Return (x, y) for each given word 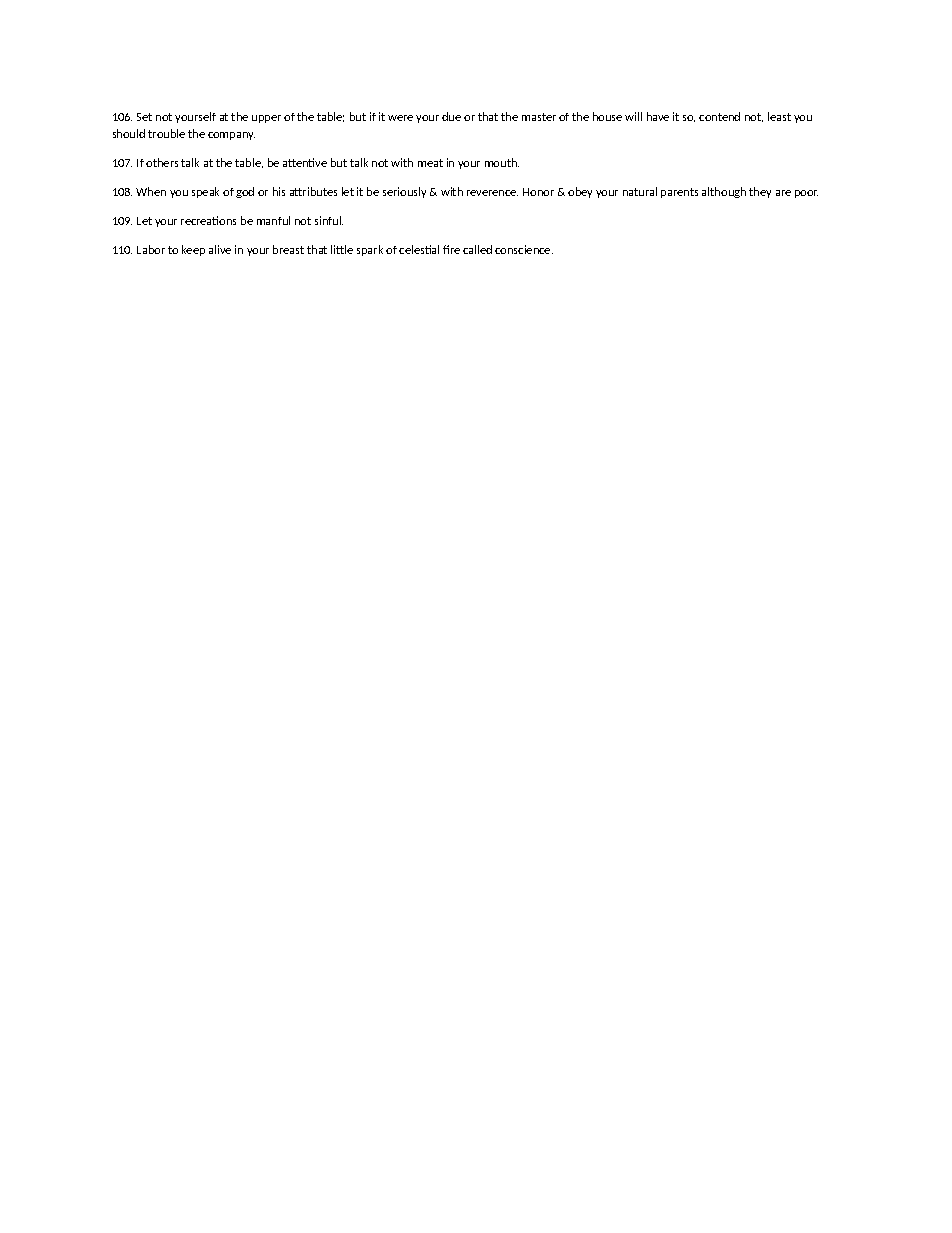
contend (719, 116)
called (477, 249)
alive (220, 249)
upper (266, 119)
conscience (524, 249)
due (451, 116)
